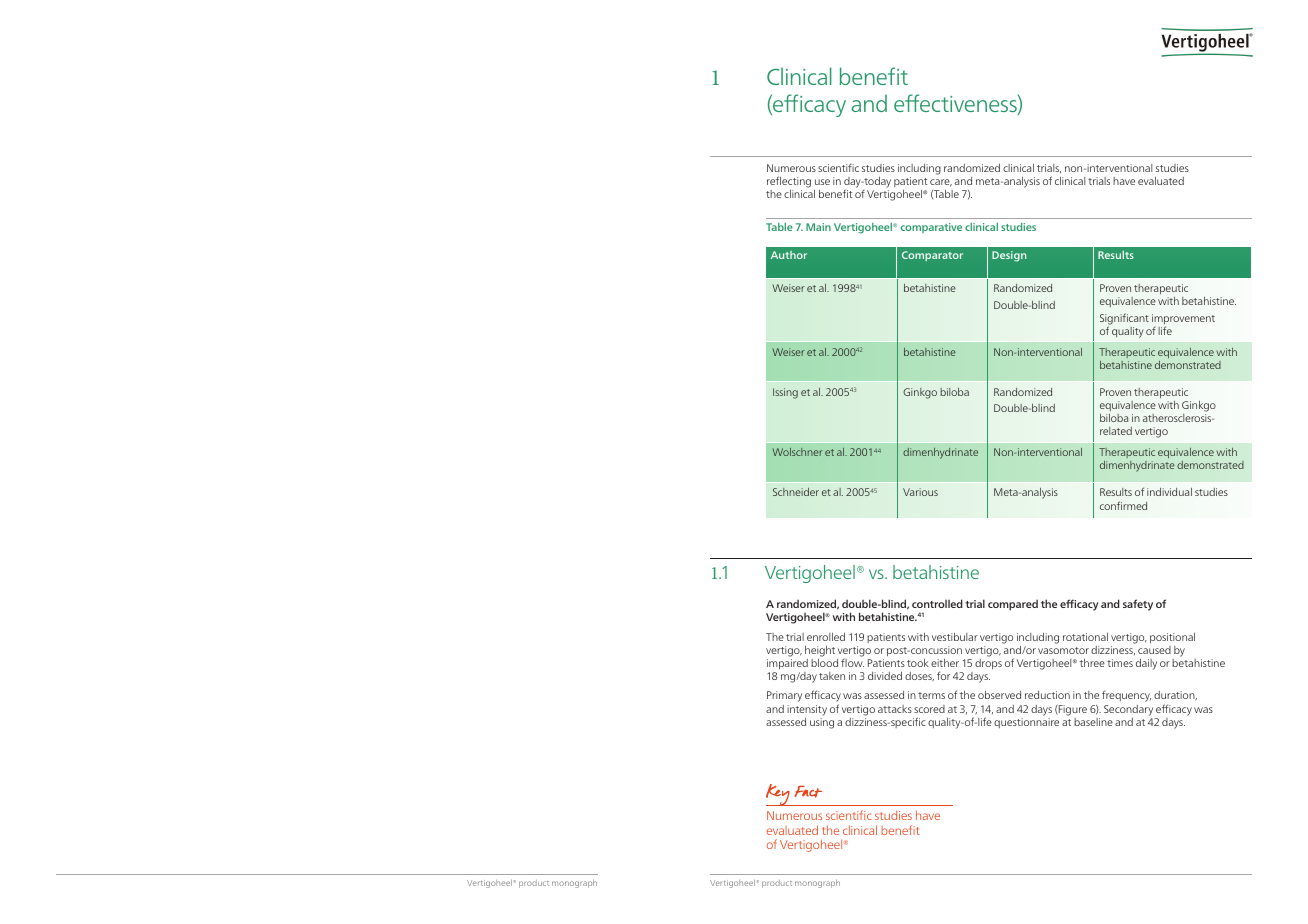  Describe the element at coordinates (1169, 492) in the screenshot. I see `individual` at that location.
